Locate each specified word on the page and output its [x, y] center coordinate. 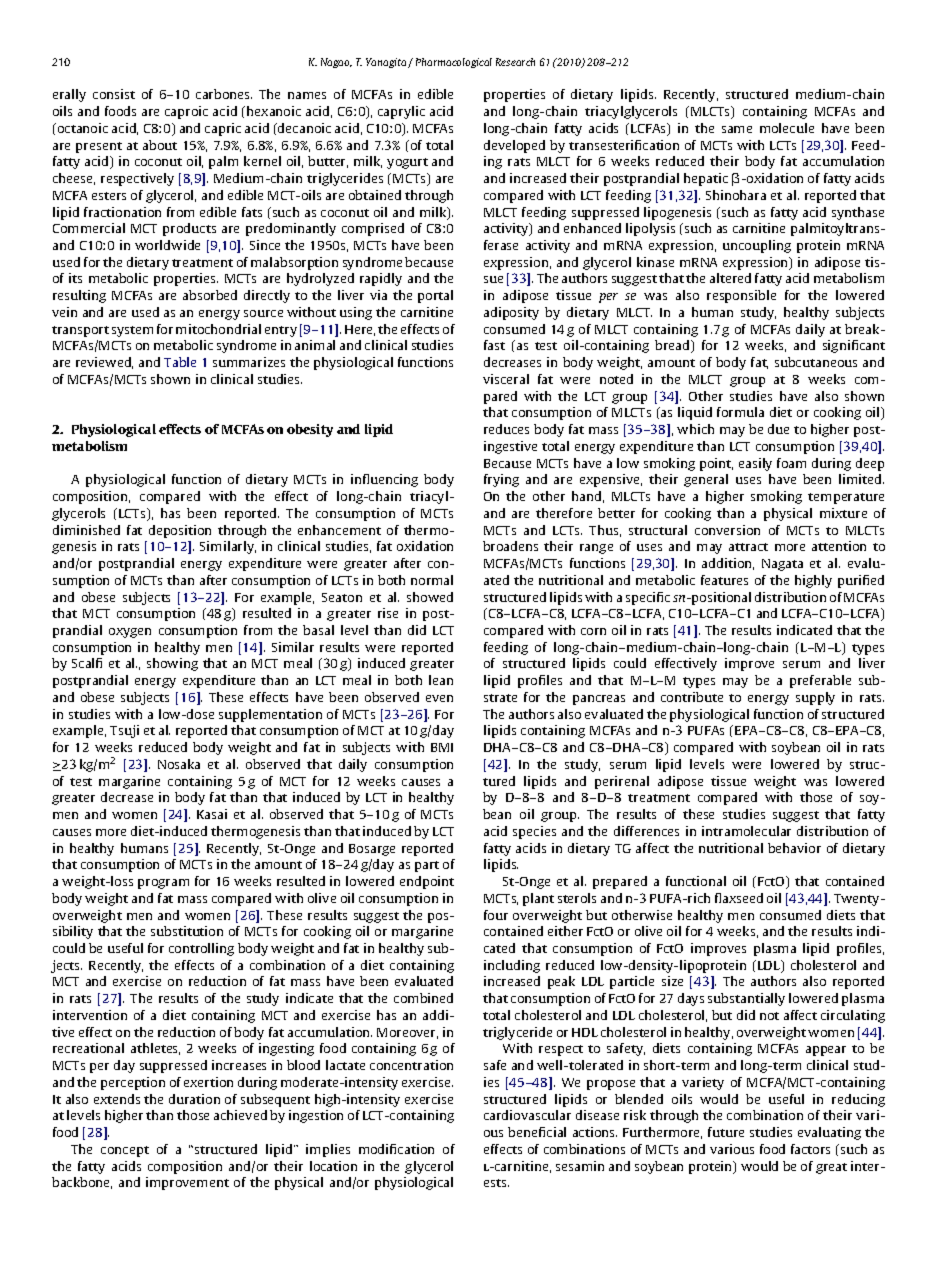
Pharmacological [454, 63]
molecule [787, 128]
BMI [442, 747]
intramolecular [746, 831]
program [163, 884]
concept [125, 1151]
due [778, 429]
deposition [180, 531]
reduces [506, 429]
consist [114, 94]
